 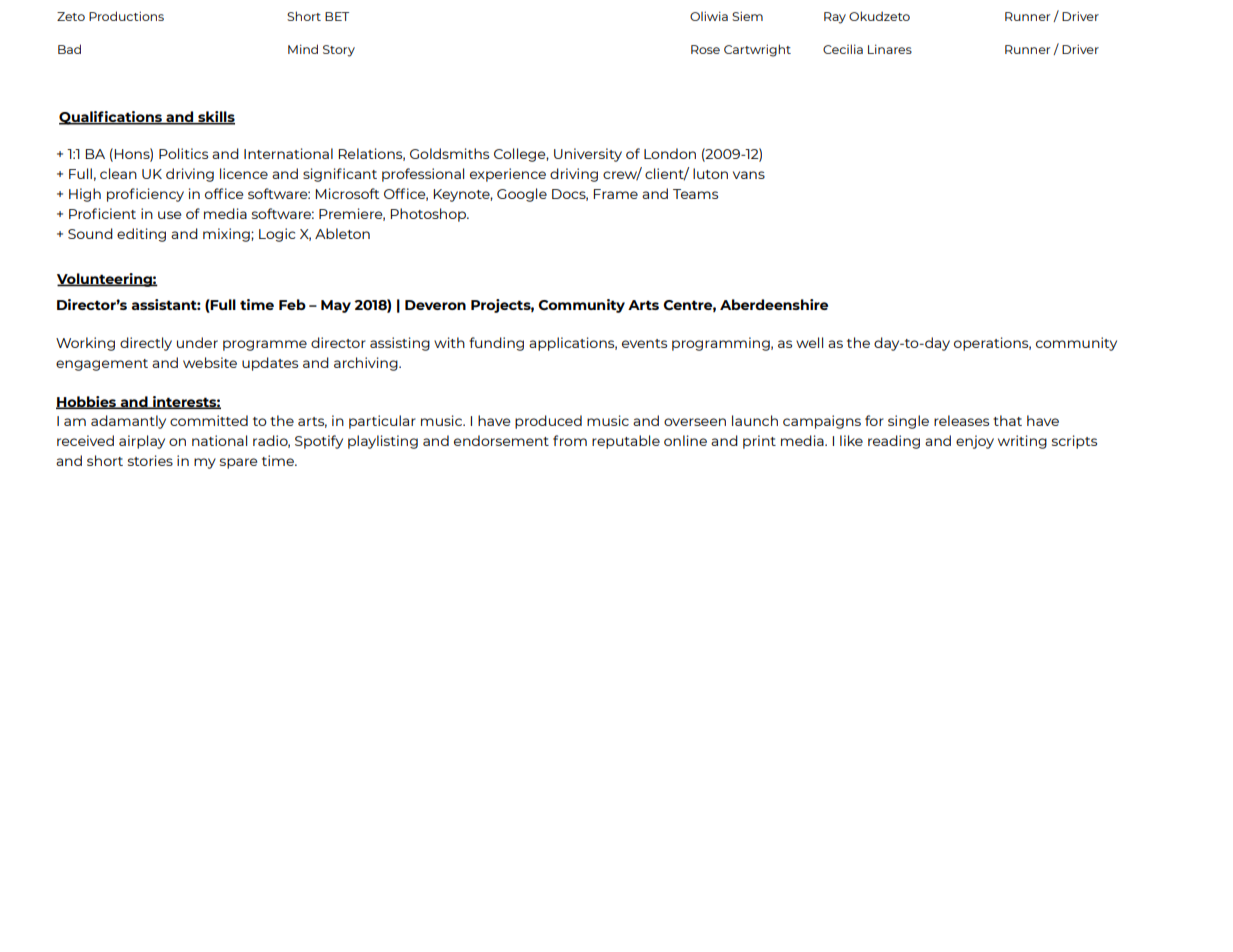 I want to click on events, so click(x=644, y=343).
